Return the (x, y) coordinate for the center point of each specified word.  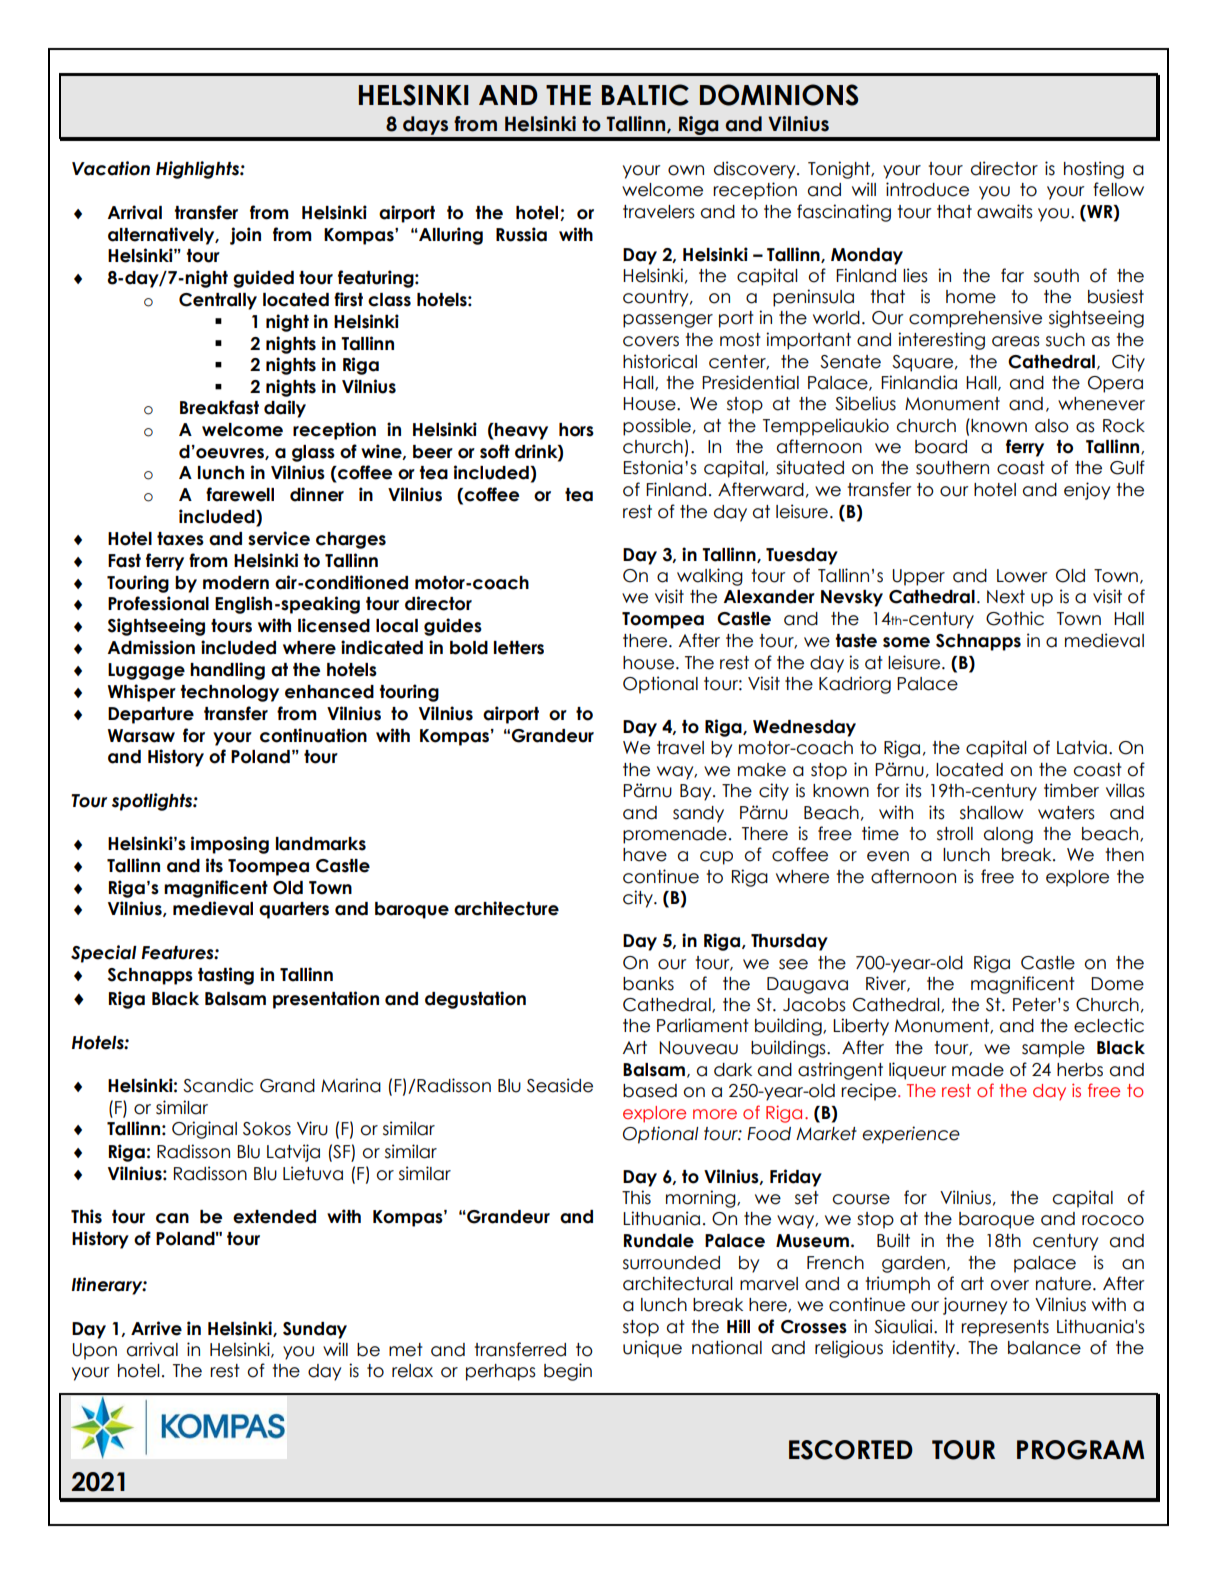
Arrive (156, 1328)
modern (236, 583)
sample (1053, 1049)
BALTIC (645, 95)
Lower (1022, 576)
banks (648, 984)
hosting (1094, 170)
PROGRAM (1081, 1450)
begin (568, 1372)
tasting (226, 976)
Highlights (198, 170)
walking (710, 577)
